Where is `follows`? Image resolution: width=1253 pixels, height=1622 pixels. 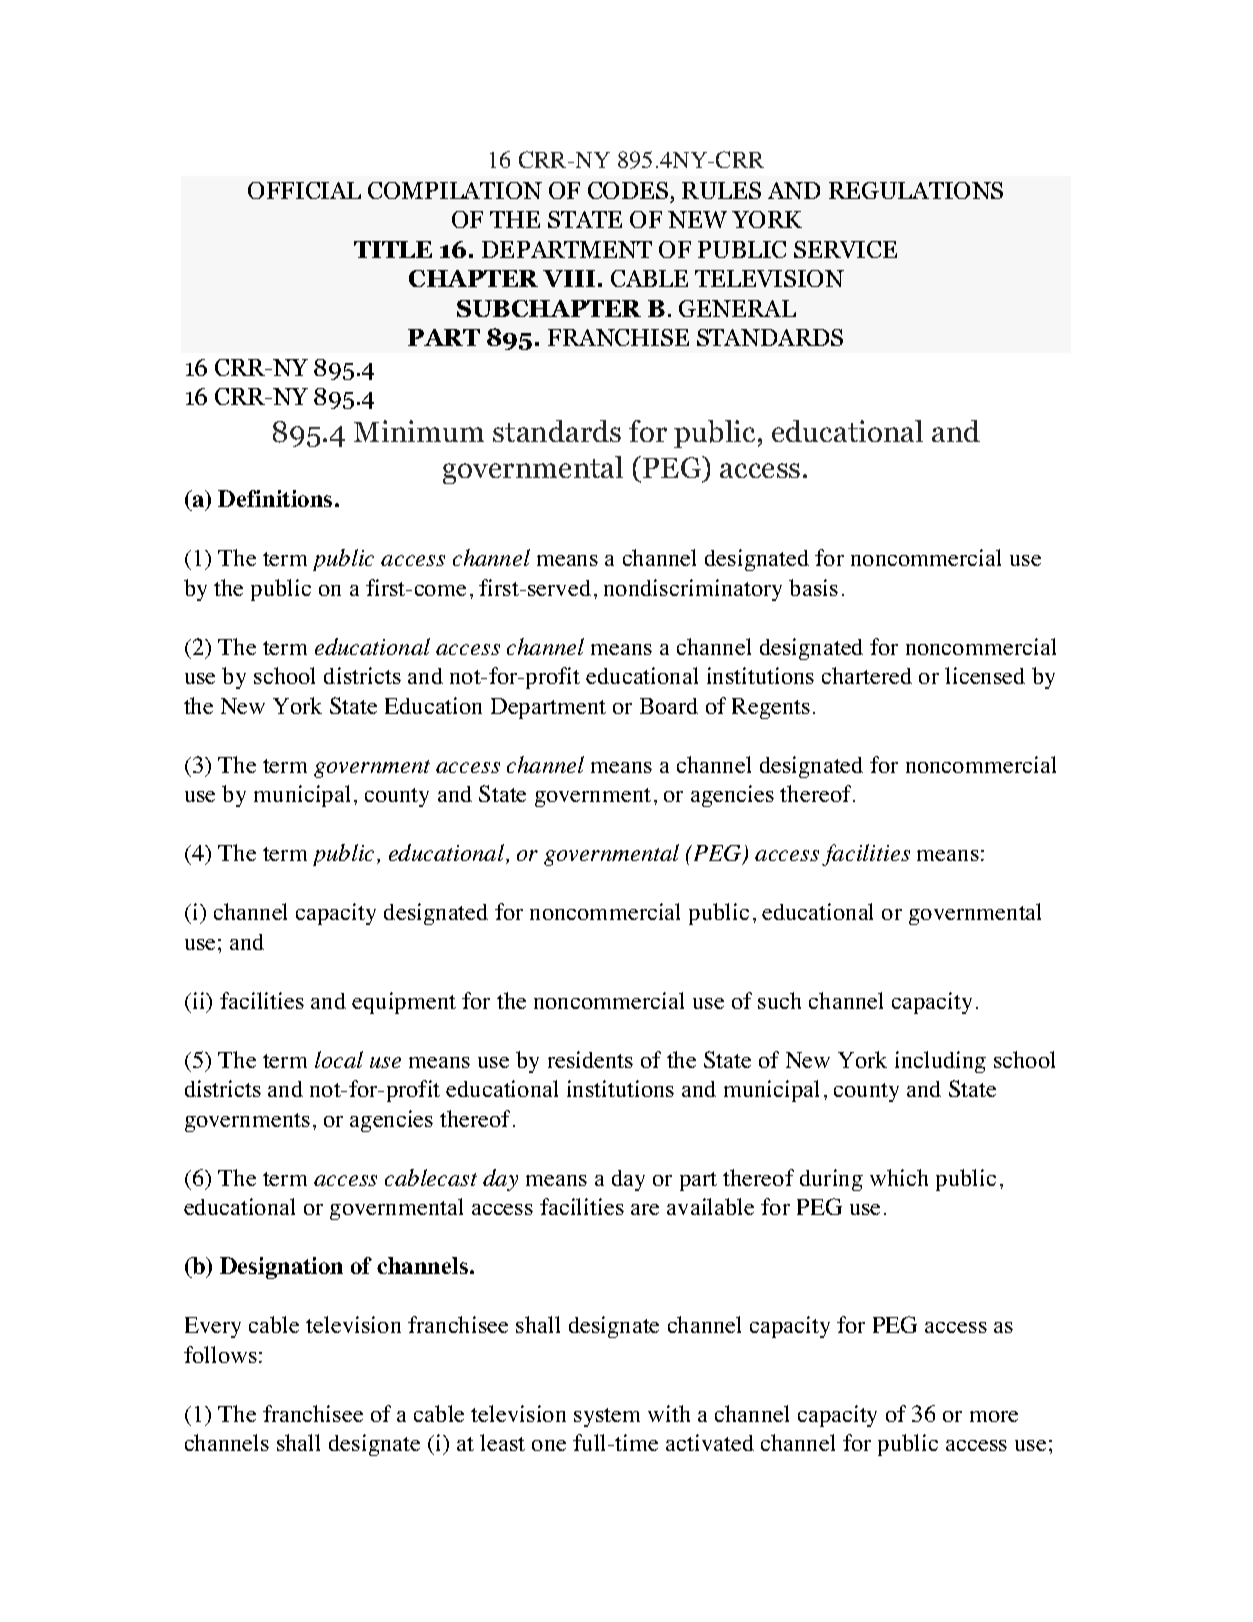
follows is located at coordinates (220, 1354).
